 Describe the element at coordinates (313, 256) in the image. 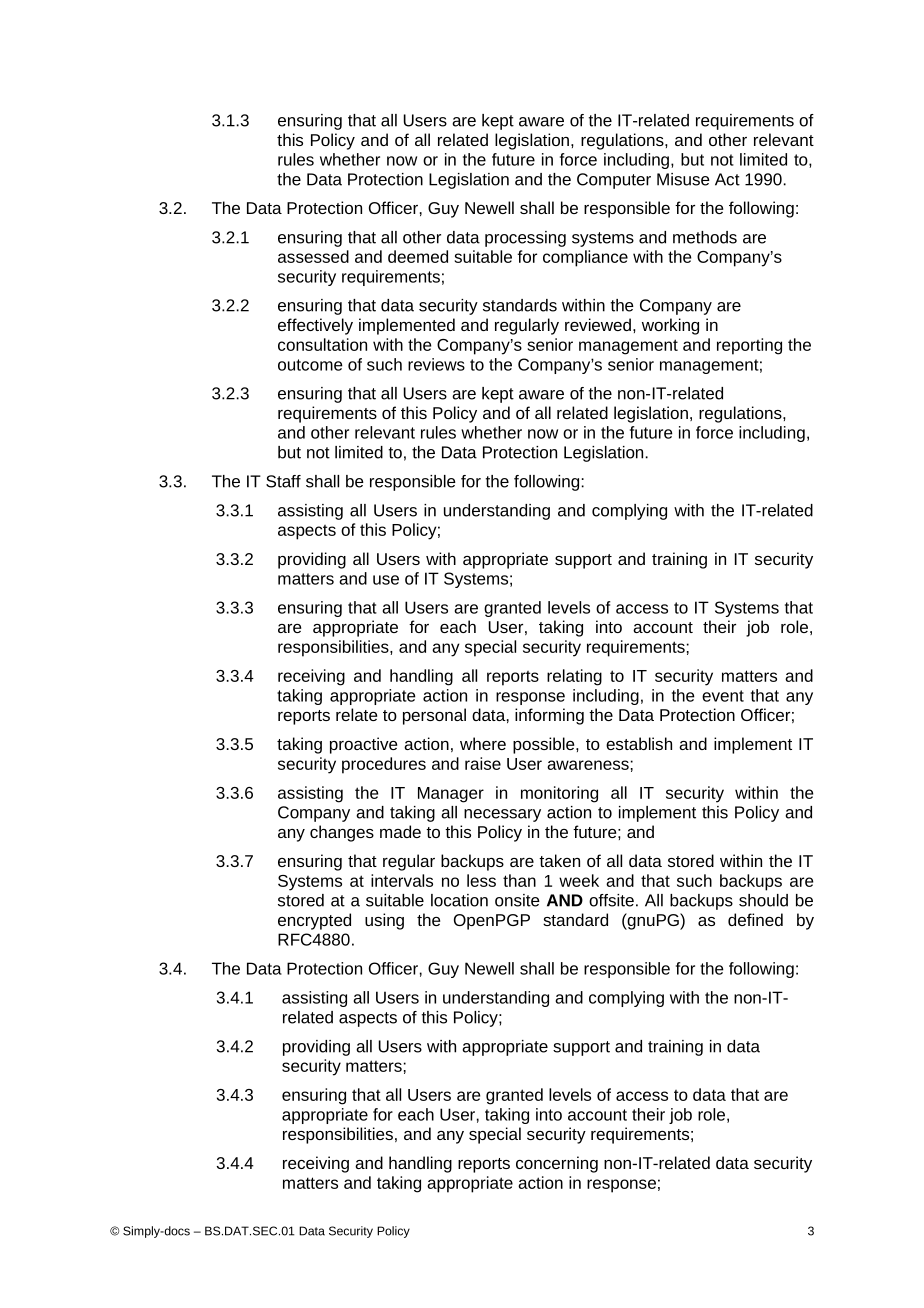

I see `assessed` at that location.
